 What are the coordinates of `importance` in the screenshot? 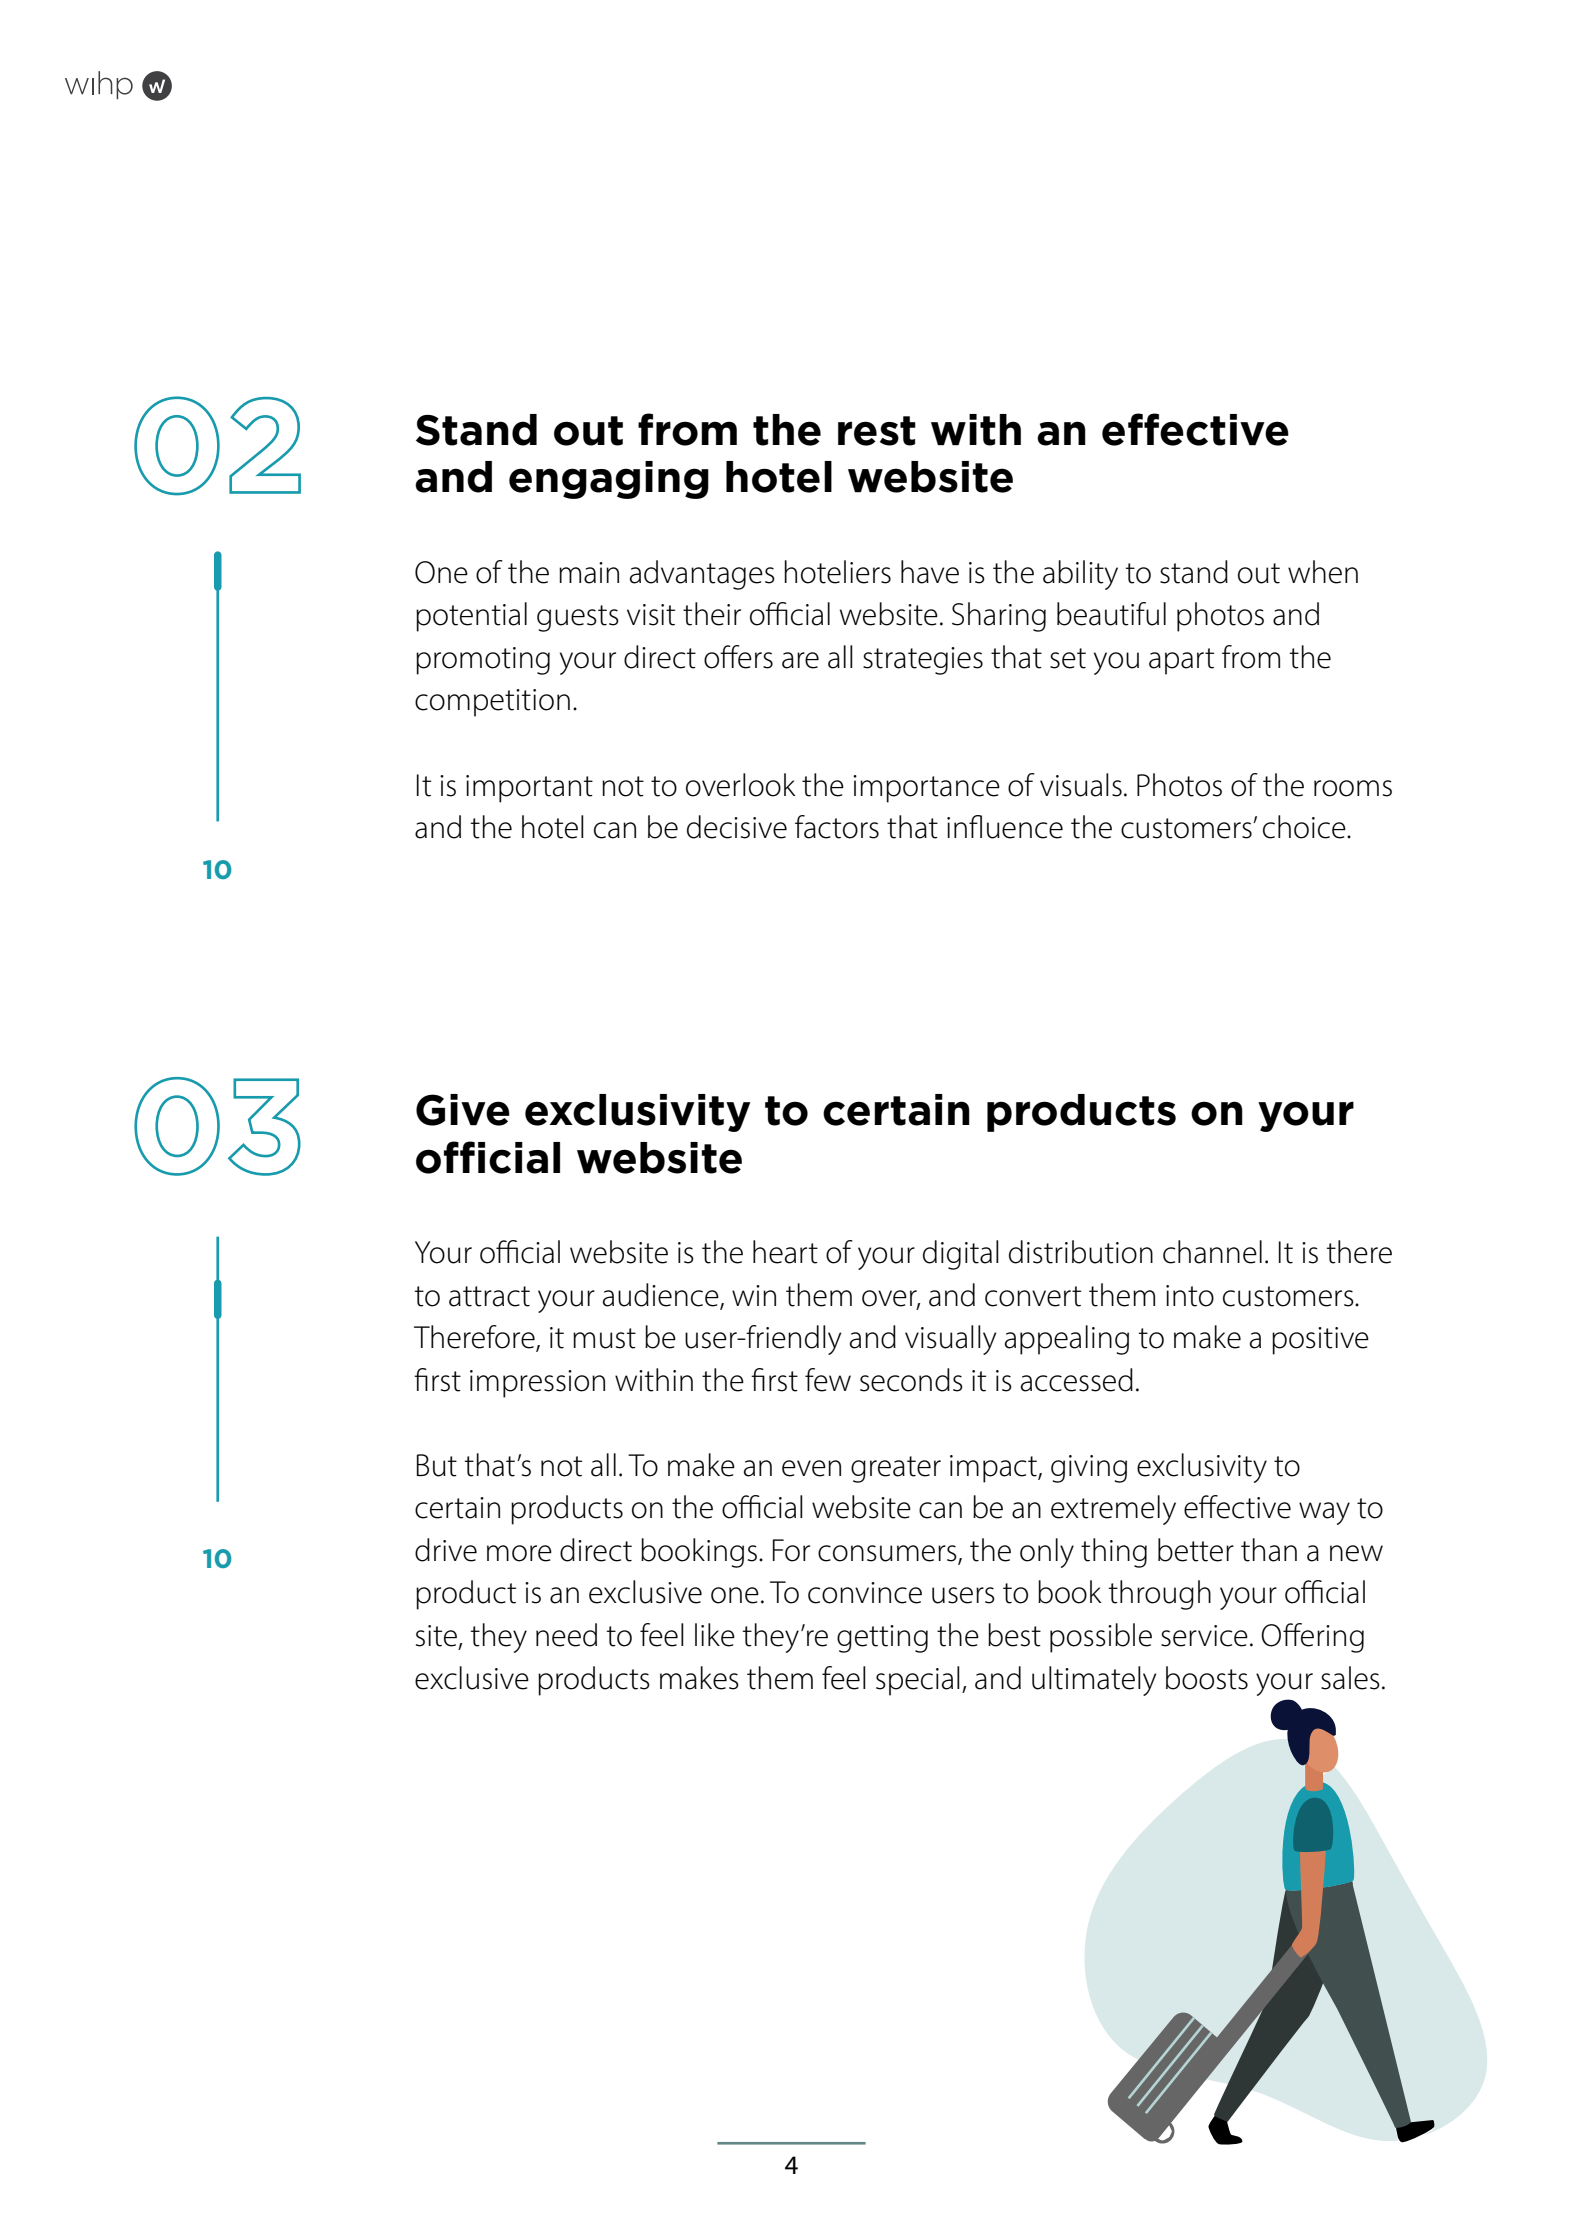 It's located at (926, 789).
